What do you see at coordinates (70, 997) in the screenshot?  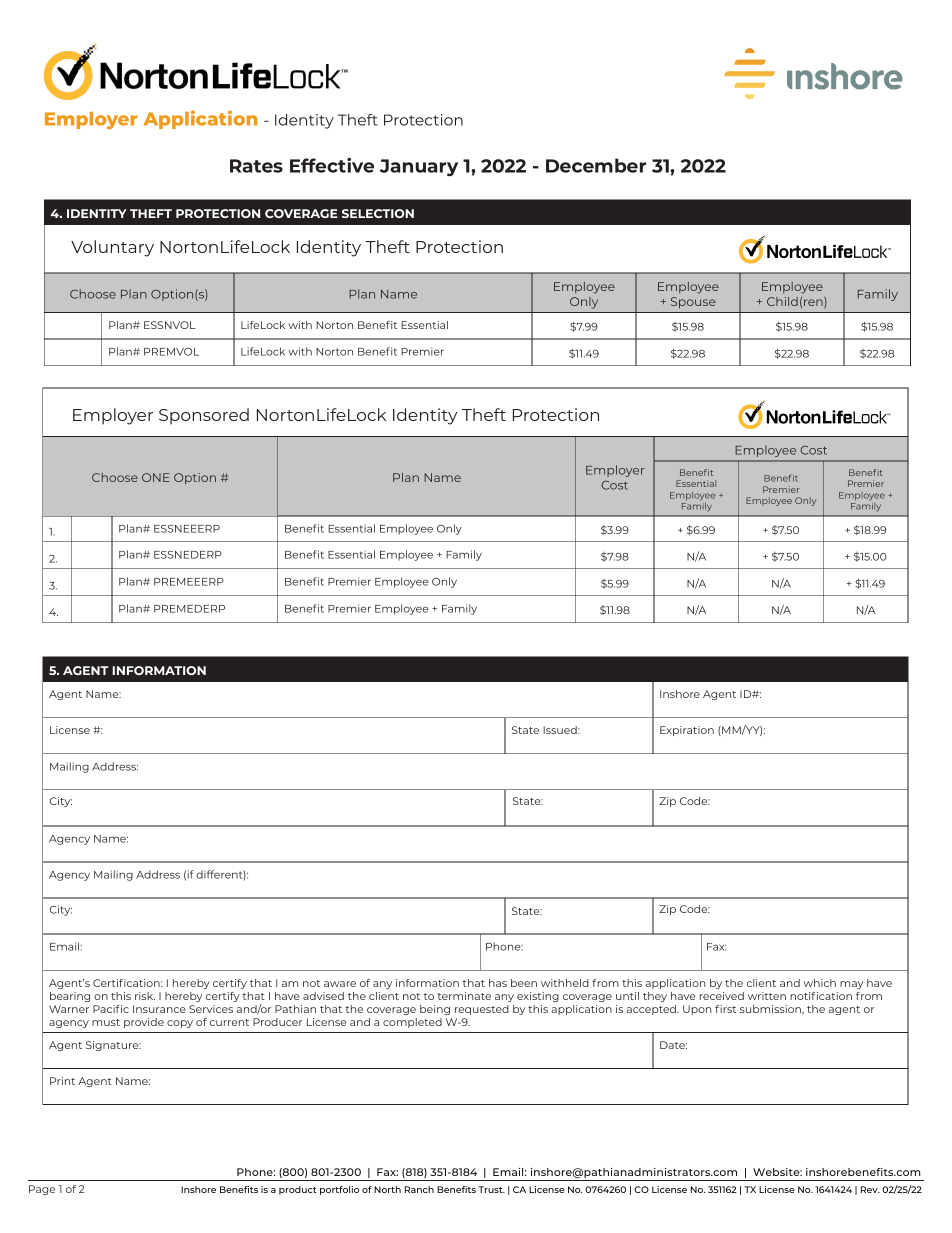 I see `bearing` at bounding box center [70, 997].
